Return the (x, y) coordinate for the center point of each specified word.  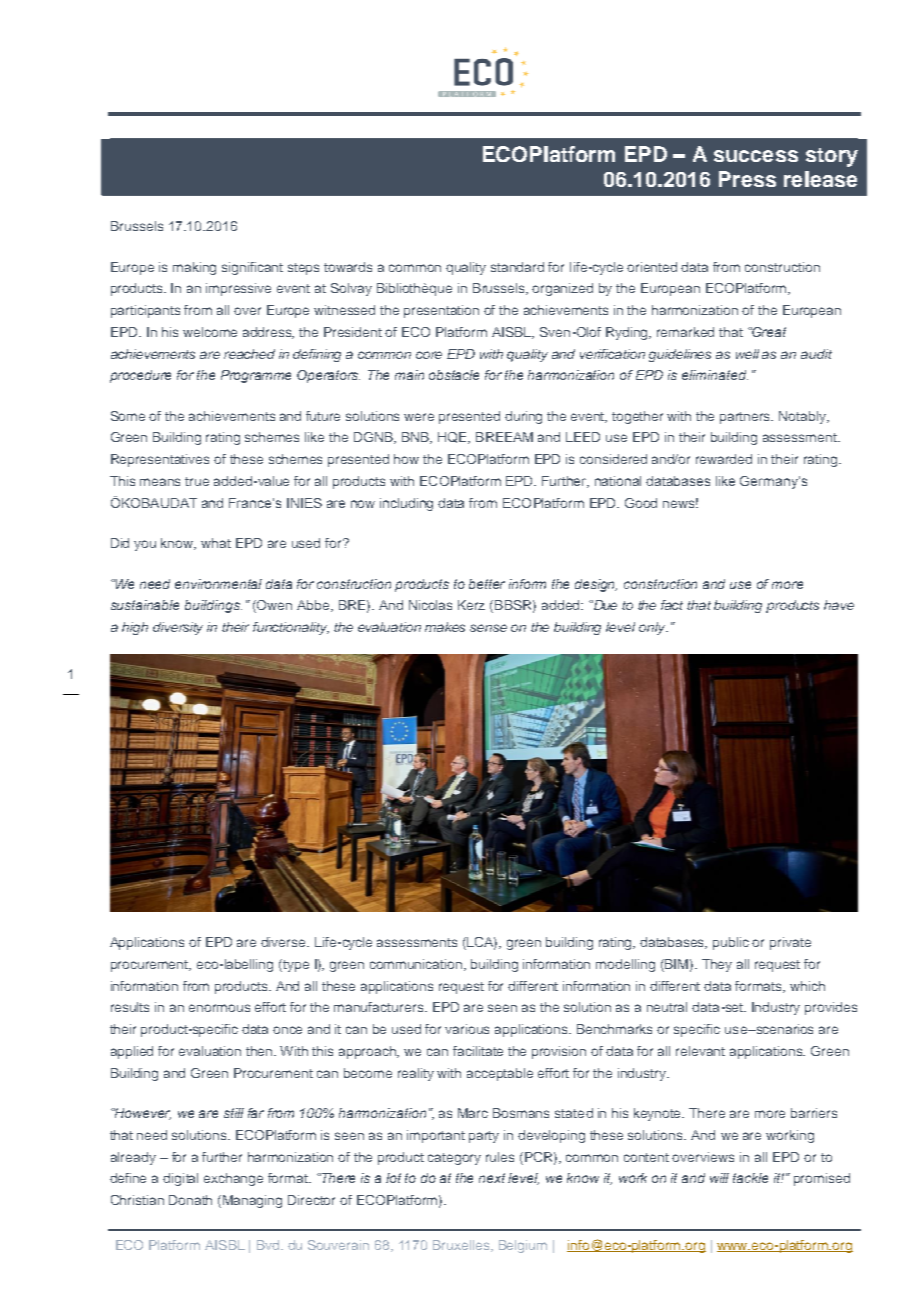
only (653, 628)
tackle (750, 1178)
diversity (178, 628)
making (194, 268)
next (492, 1178)
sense (488, 628)
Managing (252, 1201)
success (756, 156)
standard (517, 267)
